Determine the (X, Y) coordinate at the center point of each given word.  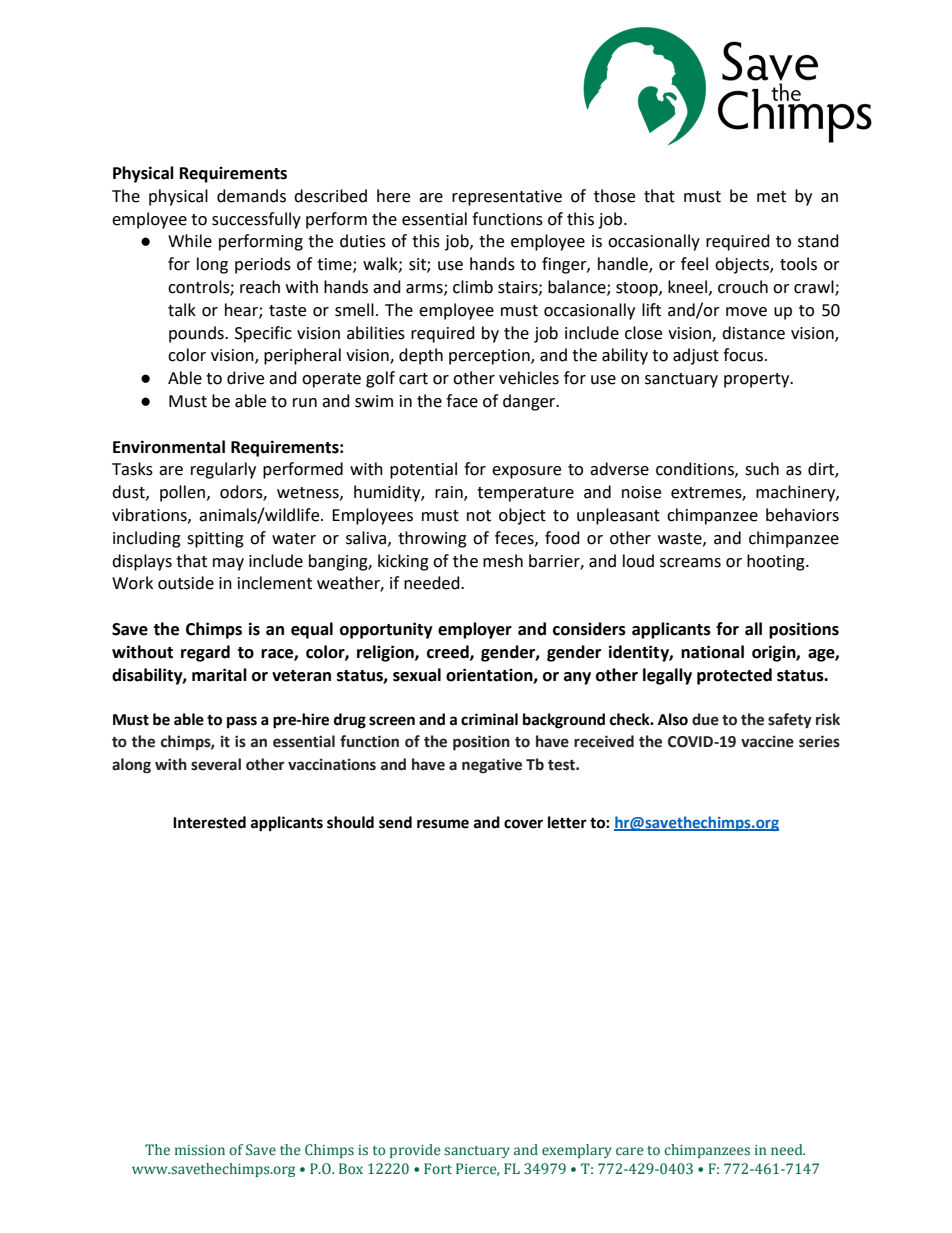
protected (734, 676)
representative (507, 198)
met (771, 197)
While (190, 241)
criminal (489, 719)
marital (219, 675)
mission (200, 1150)
